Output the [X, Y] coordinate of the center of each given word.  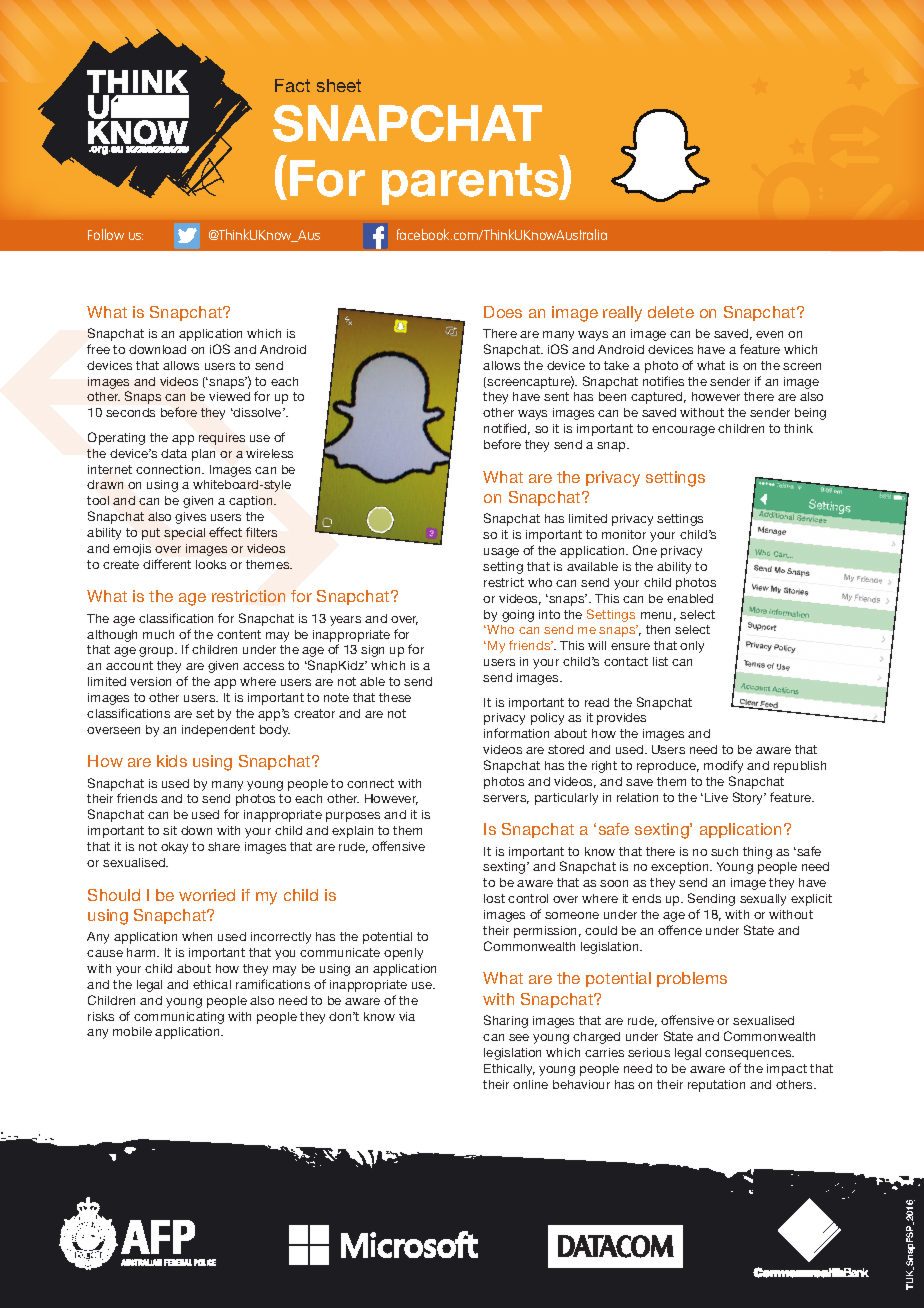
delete [671, 312]
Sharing [506, 1021]
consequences [749, 1055]
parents [471, 184]
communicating [179, 1018]
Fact [292, 85]
